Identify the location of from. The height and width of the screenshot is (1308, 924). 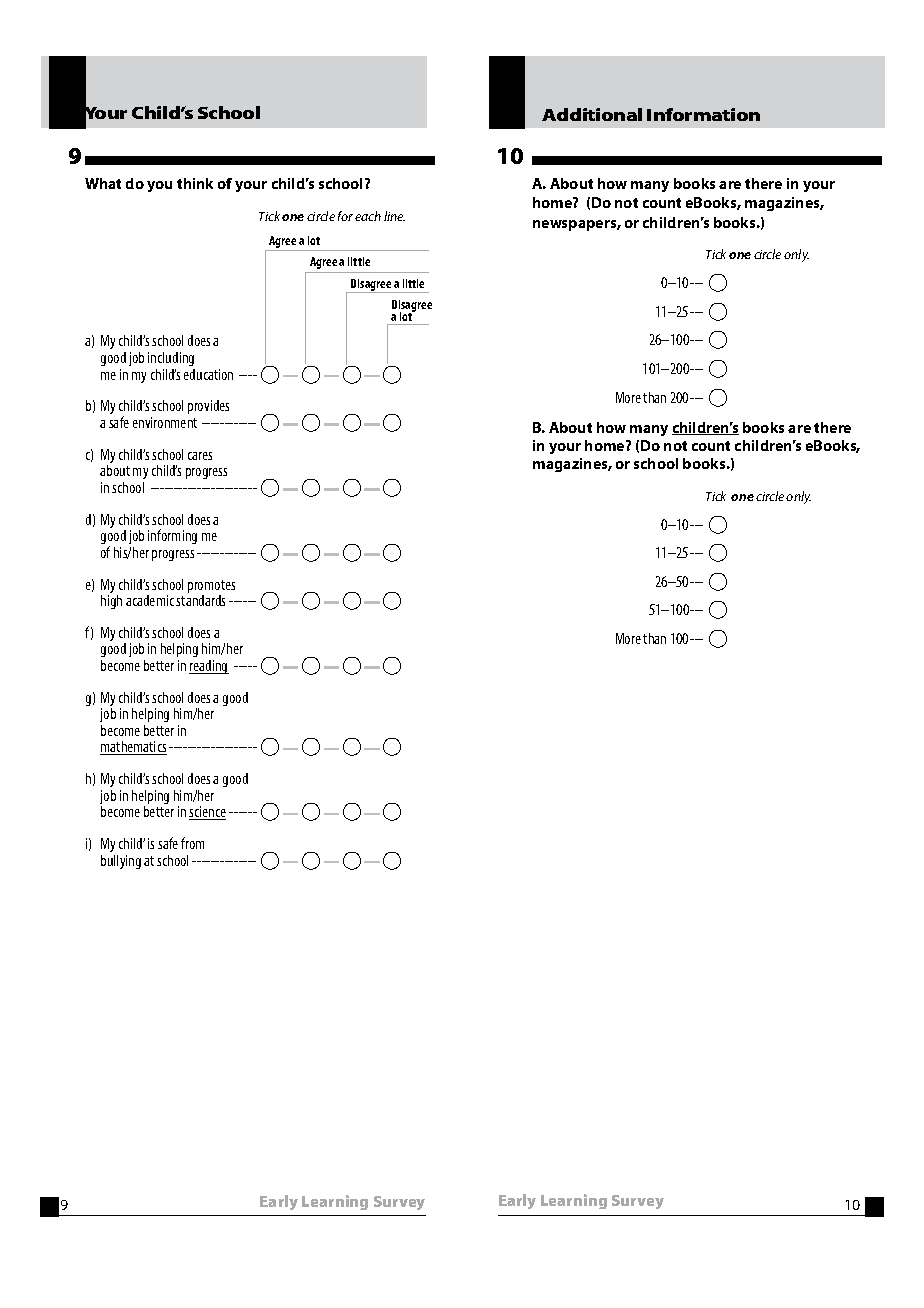
(192, 843).
